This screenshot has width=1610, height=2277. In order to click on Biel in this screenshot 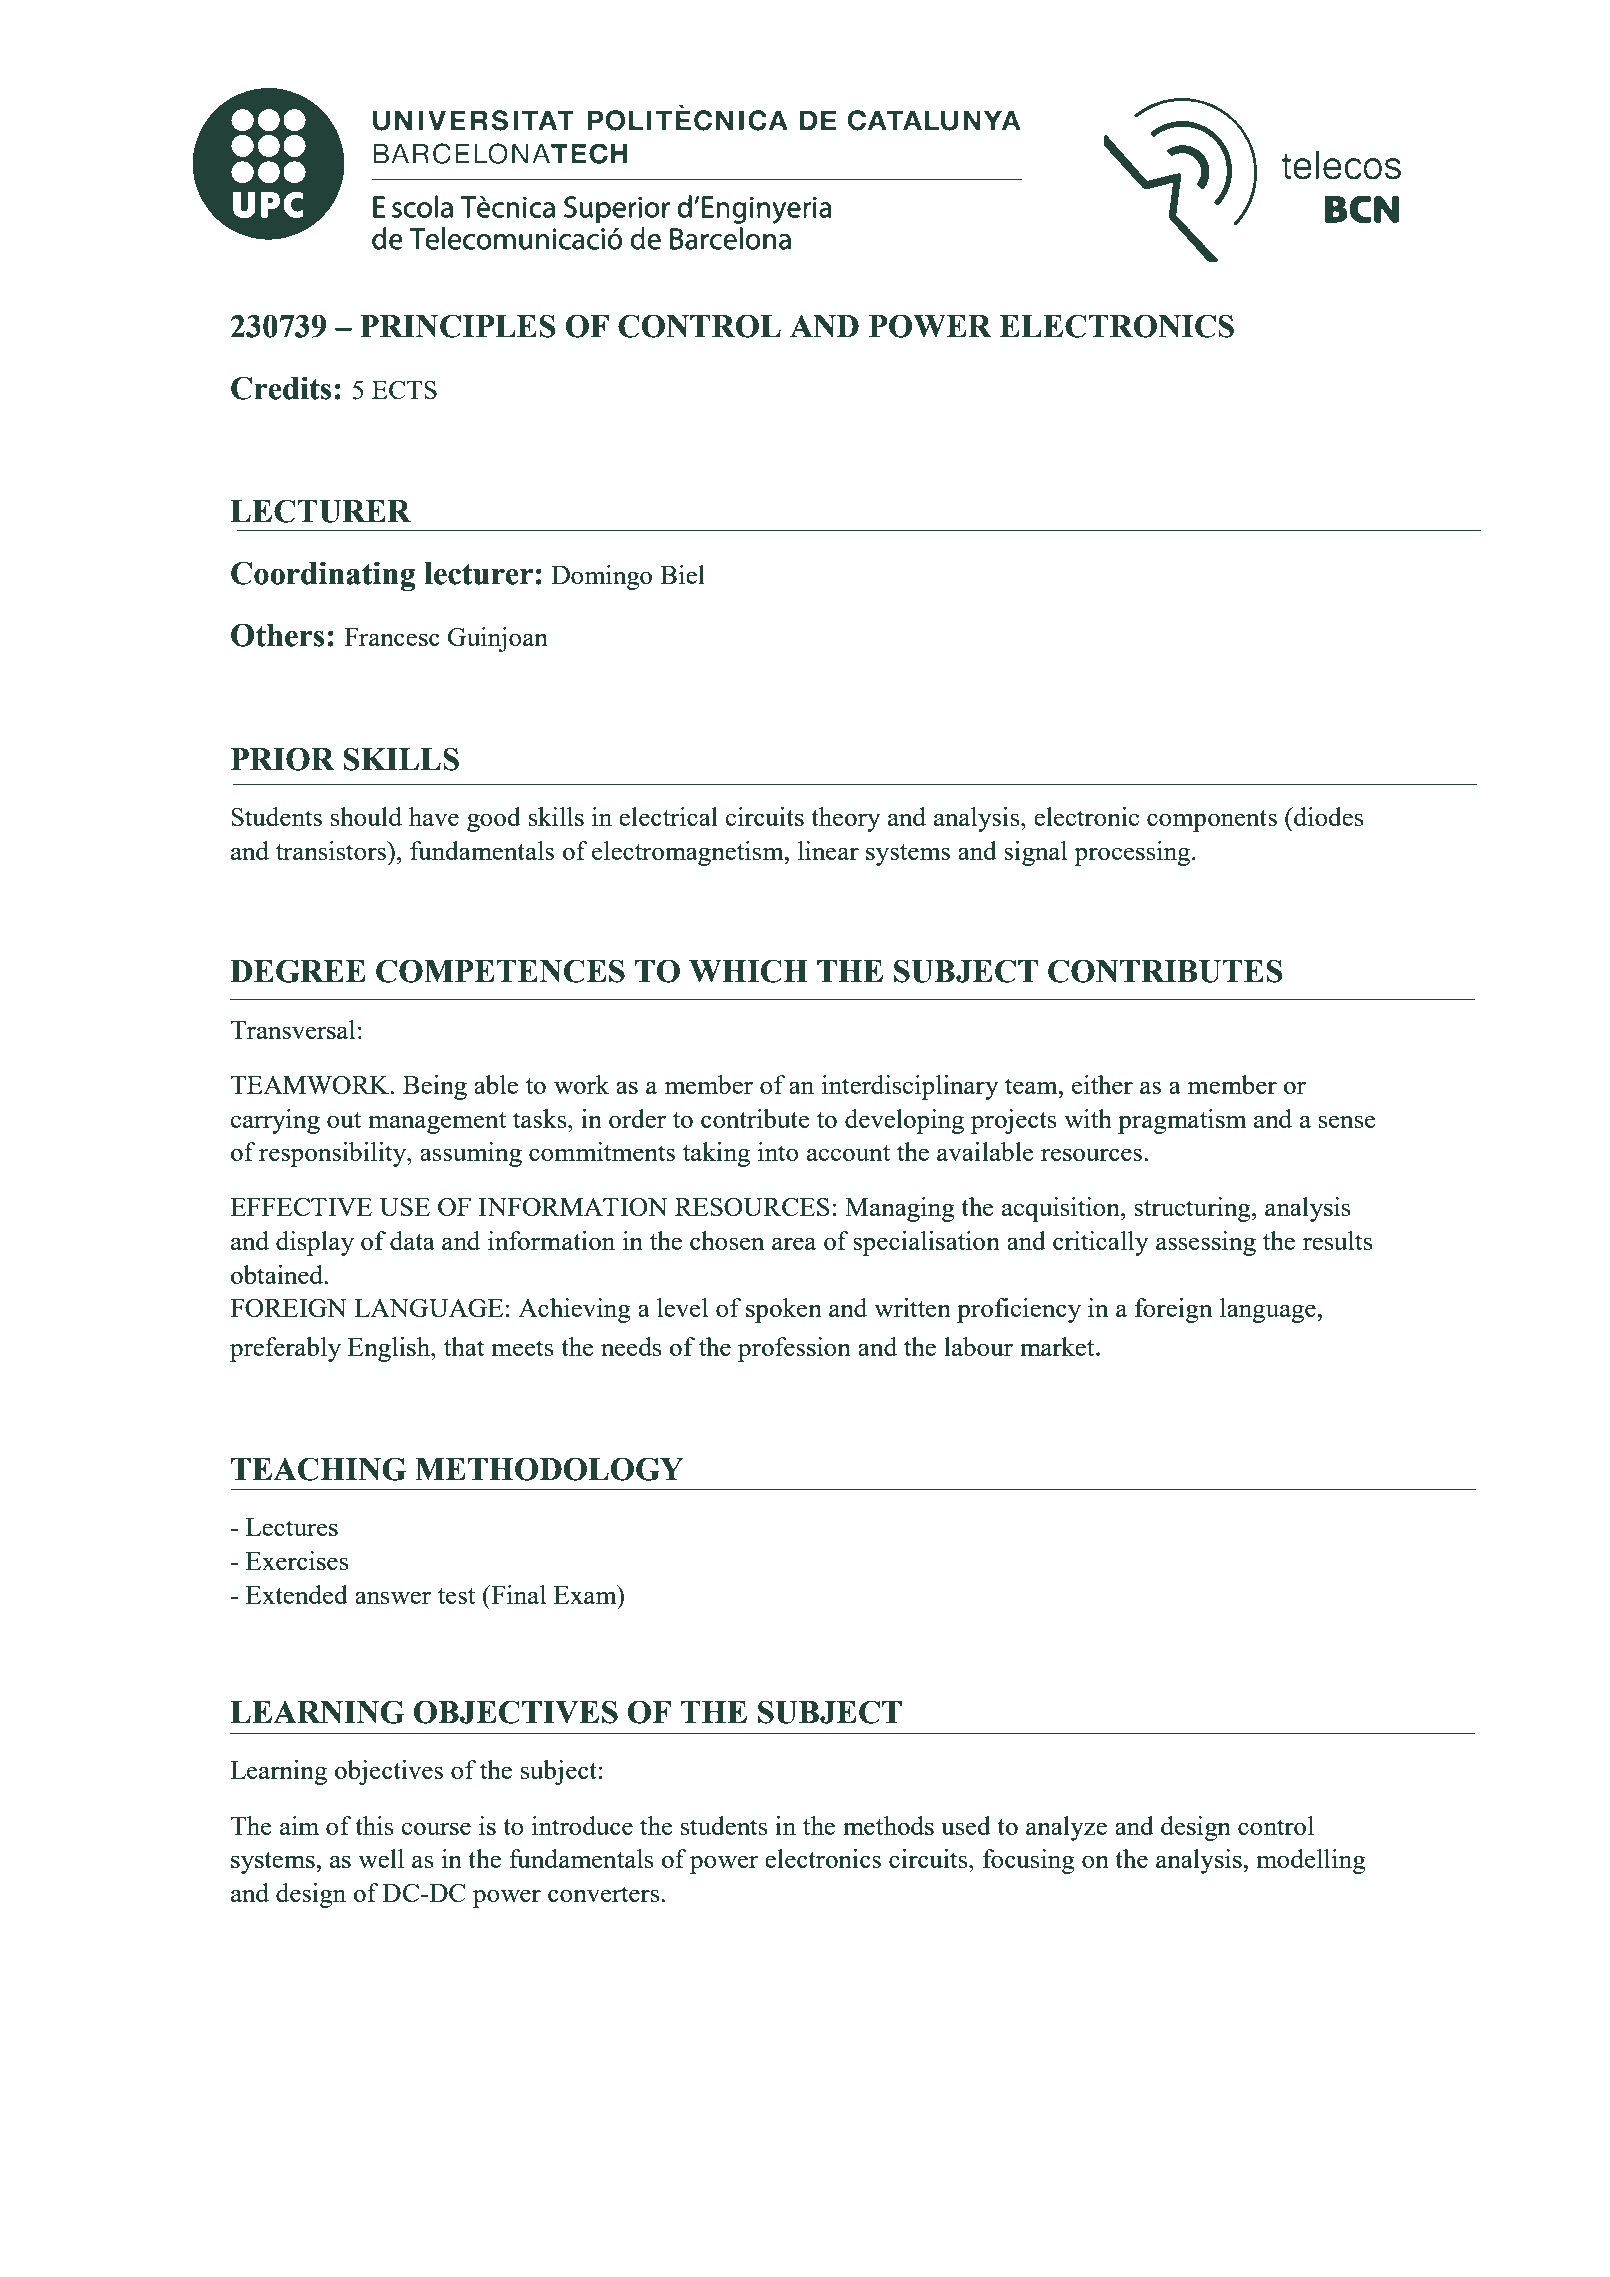, I will do `click(682, 574)`.
